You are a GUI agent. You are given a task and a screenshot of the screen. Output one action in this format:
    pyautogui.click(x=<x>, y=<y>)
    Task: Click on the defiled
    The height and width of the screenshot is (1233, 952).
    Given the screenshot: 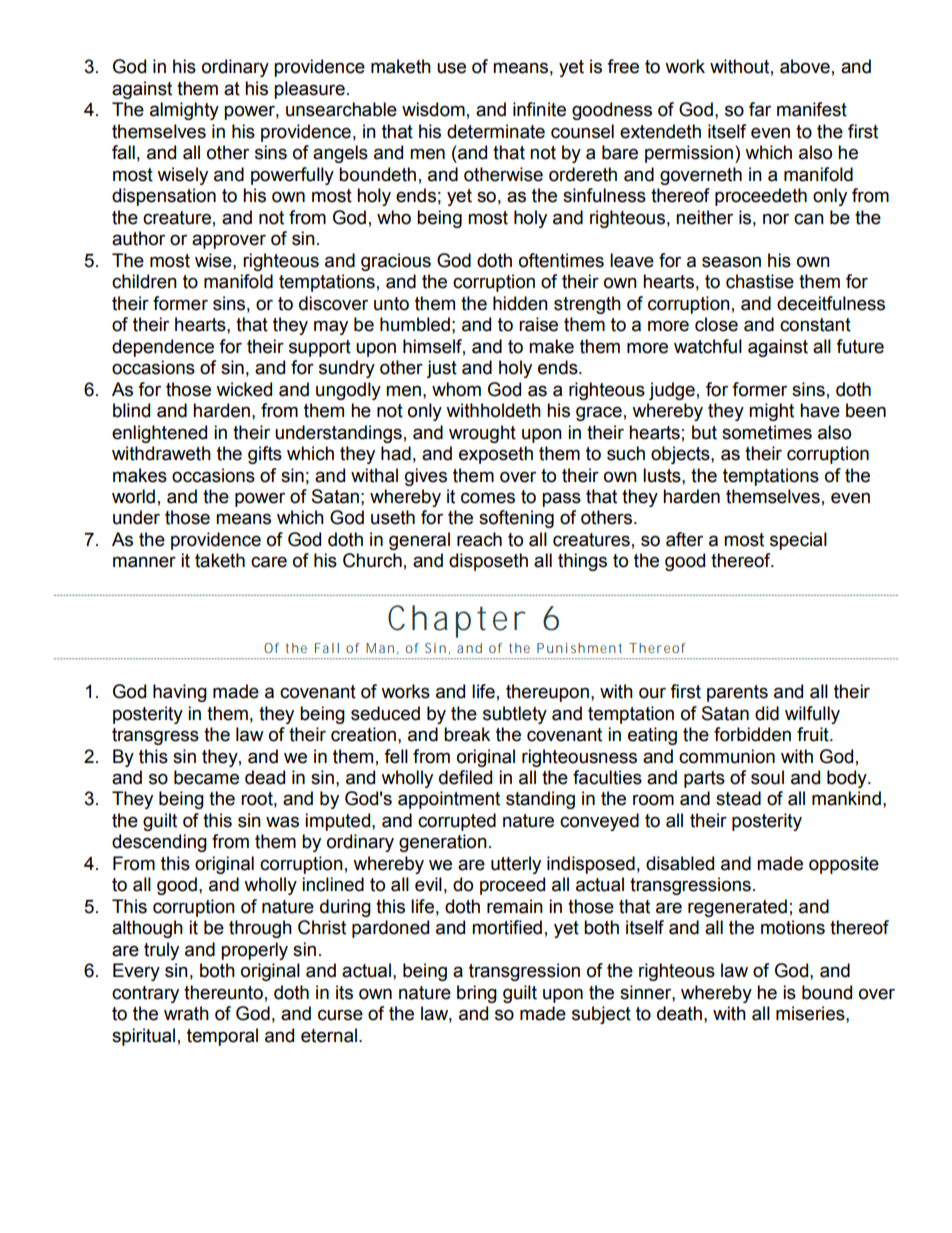 What is the action you would take?
    pyautogui.click(x=465, y=777)
